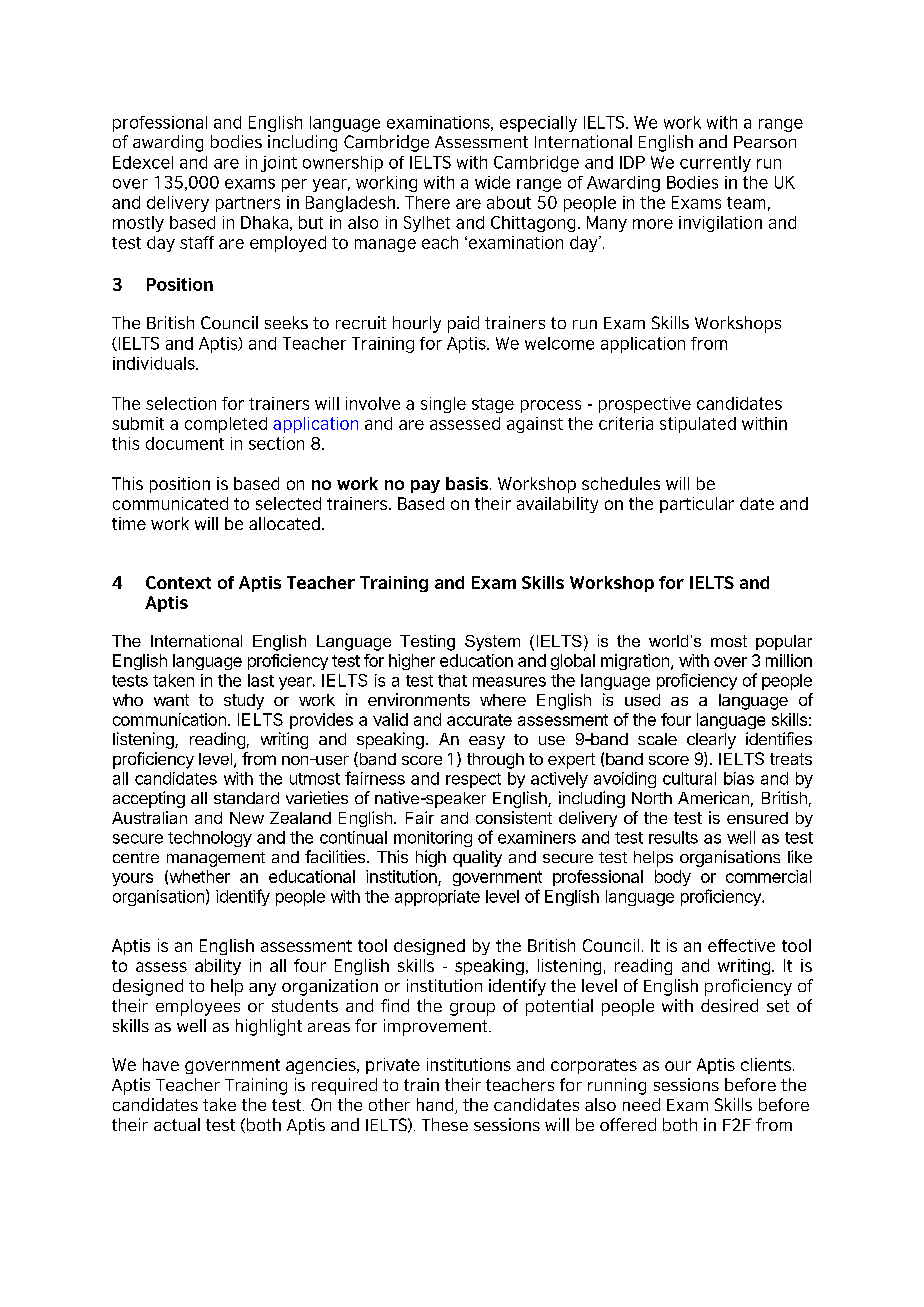  What do you see at coordinates (178, 582) in the image?
I see `Context` at bounding box center [178, 582].
